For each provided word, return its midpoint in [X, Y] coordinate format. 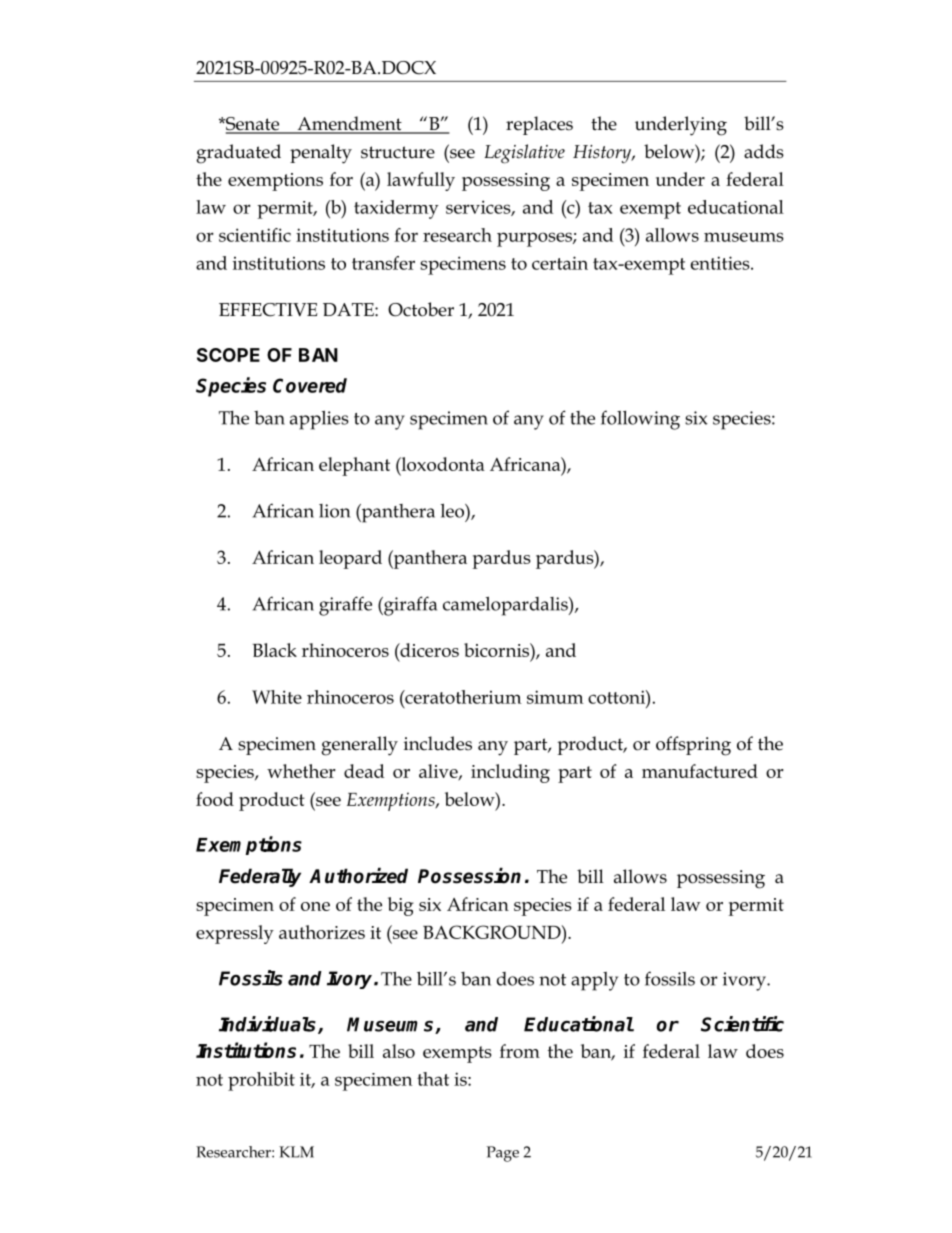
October [421, 309]
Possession [469, 876]
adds [764, 151]
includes [438, 743]
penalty [321, 154]
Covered [310, 385]
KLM [296, 1152]
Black [274, 650]
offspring [693, 746]
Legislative [524, 154]
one [315, 906]
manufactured [700, 771]
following [640, 420]
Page [503, 1154]
